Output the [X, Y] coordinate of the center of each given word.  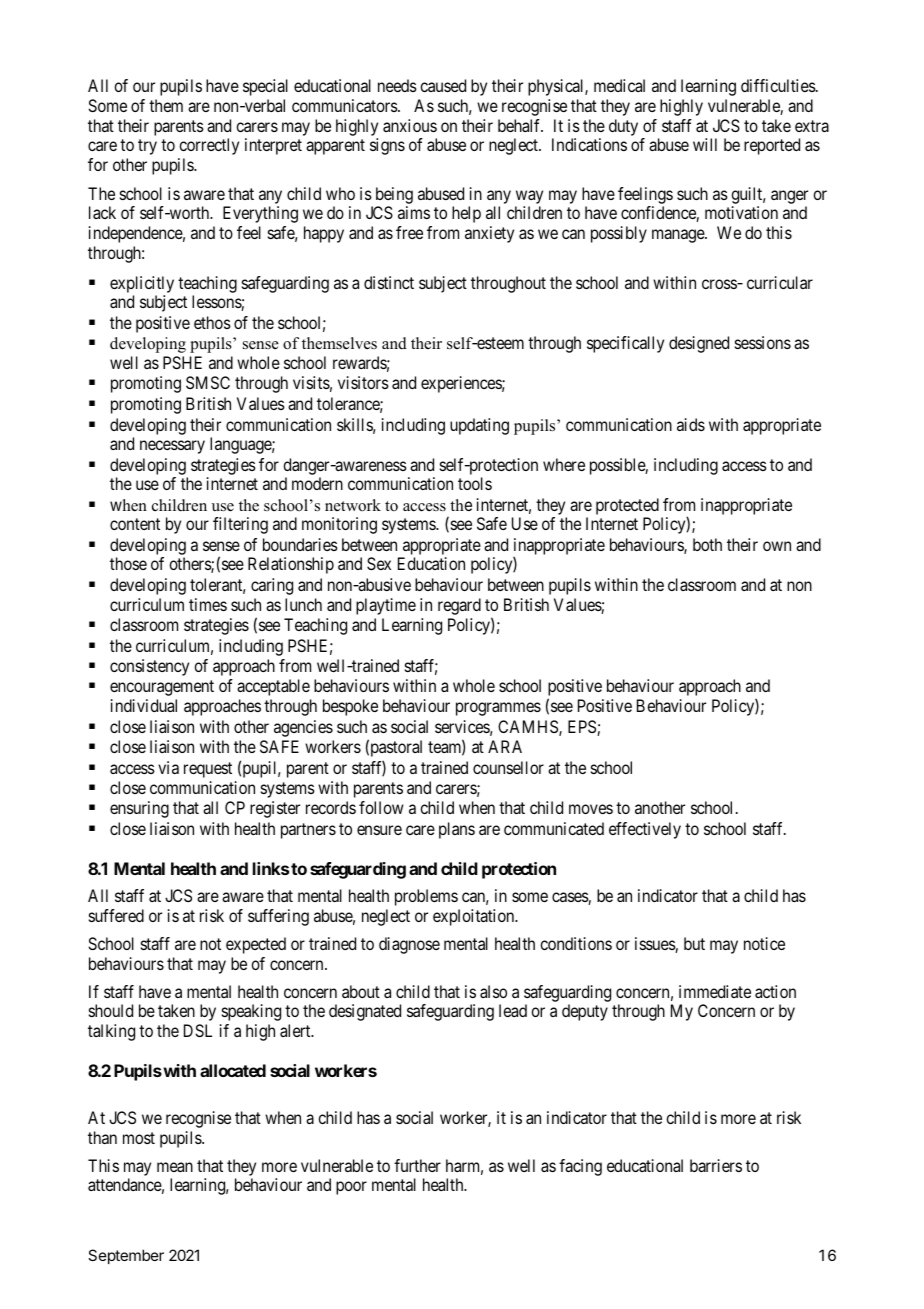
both [707, 544]
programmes [498, 709]
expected [256, 945]
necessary [172, 447]
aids [691, 424]
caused [443, 85]
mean [175, 1167]
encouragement [162, 688]
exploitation [475, 917]
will [705, 144]
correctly [209, 146]
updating [479, 426]
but [694, 943]
